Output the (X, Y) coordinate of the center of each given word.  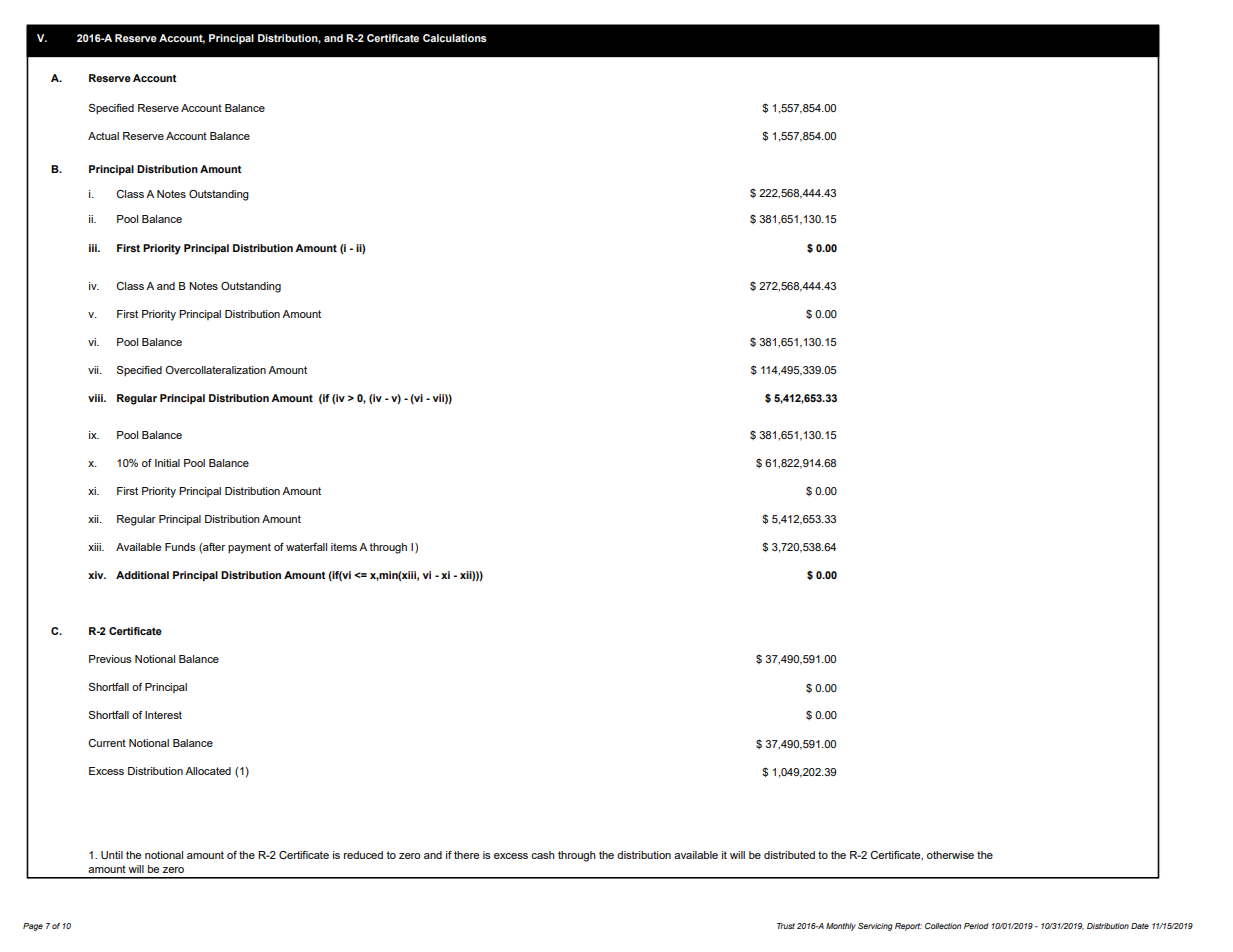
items (344, 547)
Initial (167, 463)
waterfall (306, 547)
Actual (103, 136)
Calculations (455, 38)
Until (112, 855)
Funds (180, 547)
